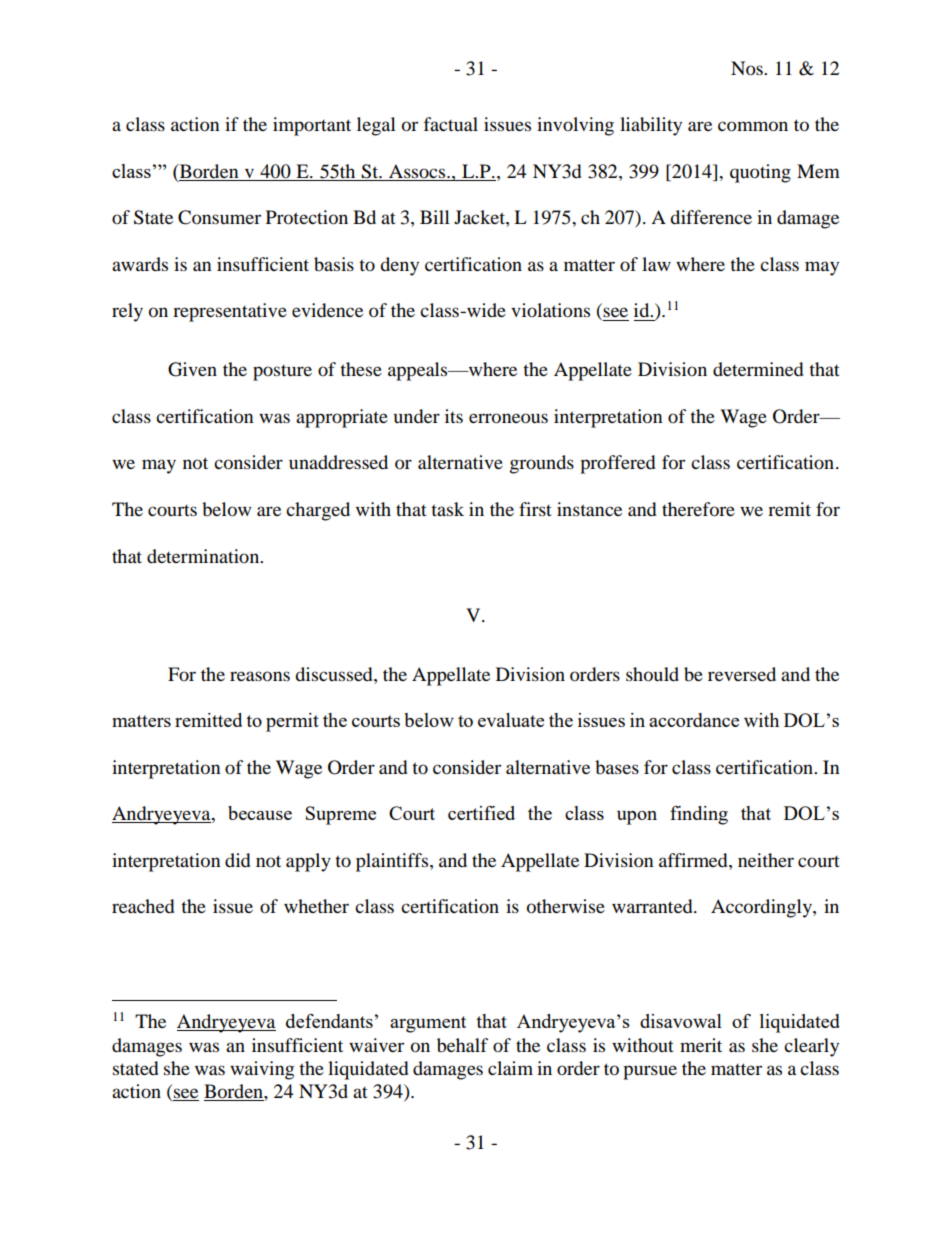 This screenshot has height=1233, width=952. Describe the element at coordinates (262, 1070) in the screenshot. I see `waiving` at that location.
